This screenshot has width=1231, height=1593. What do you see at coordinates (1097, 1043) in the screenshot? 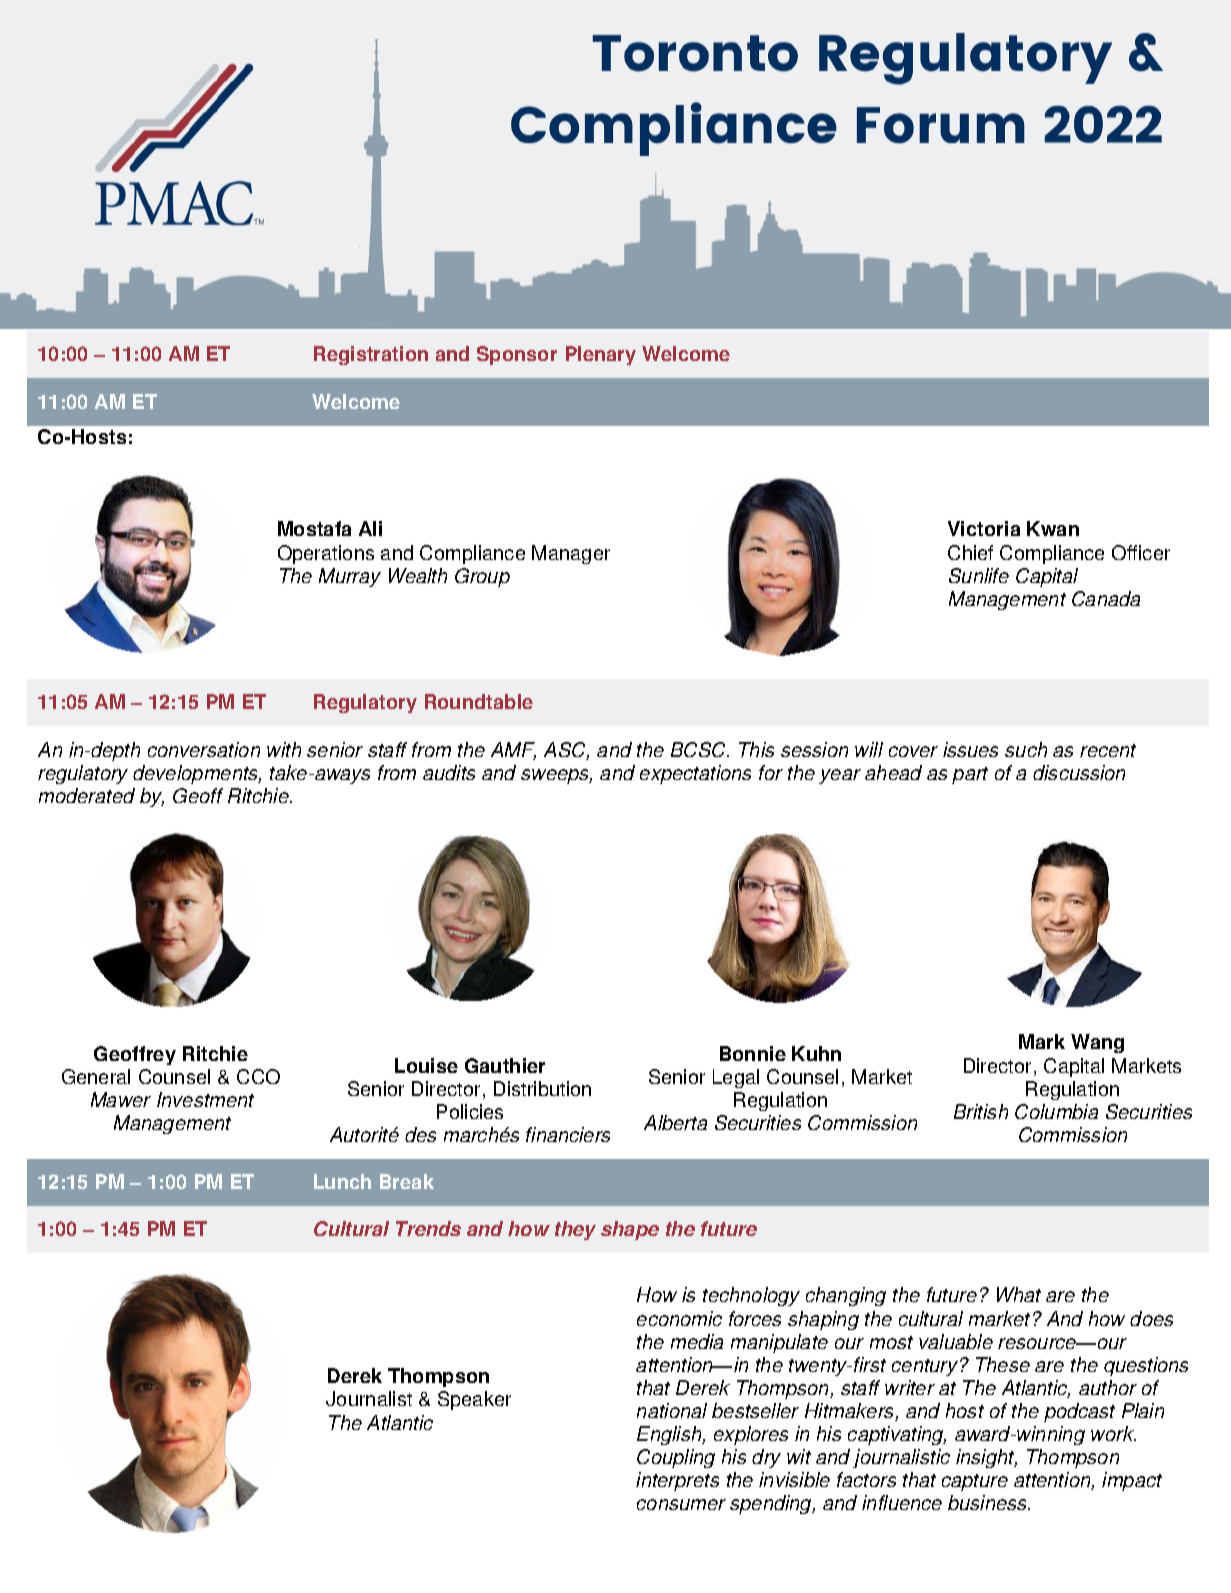
I see `Wang` at bounding box center [1097, 1043].
